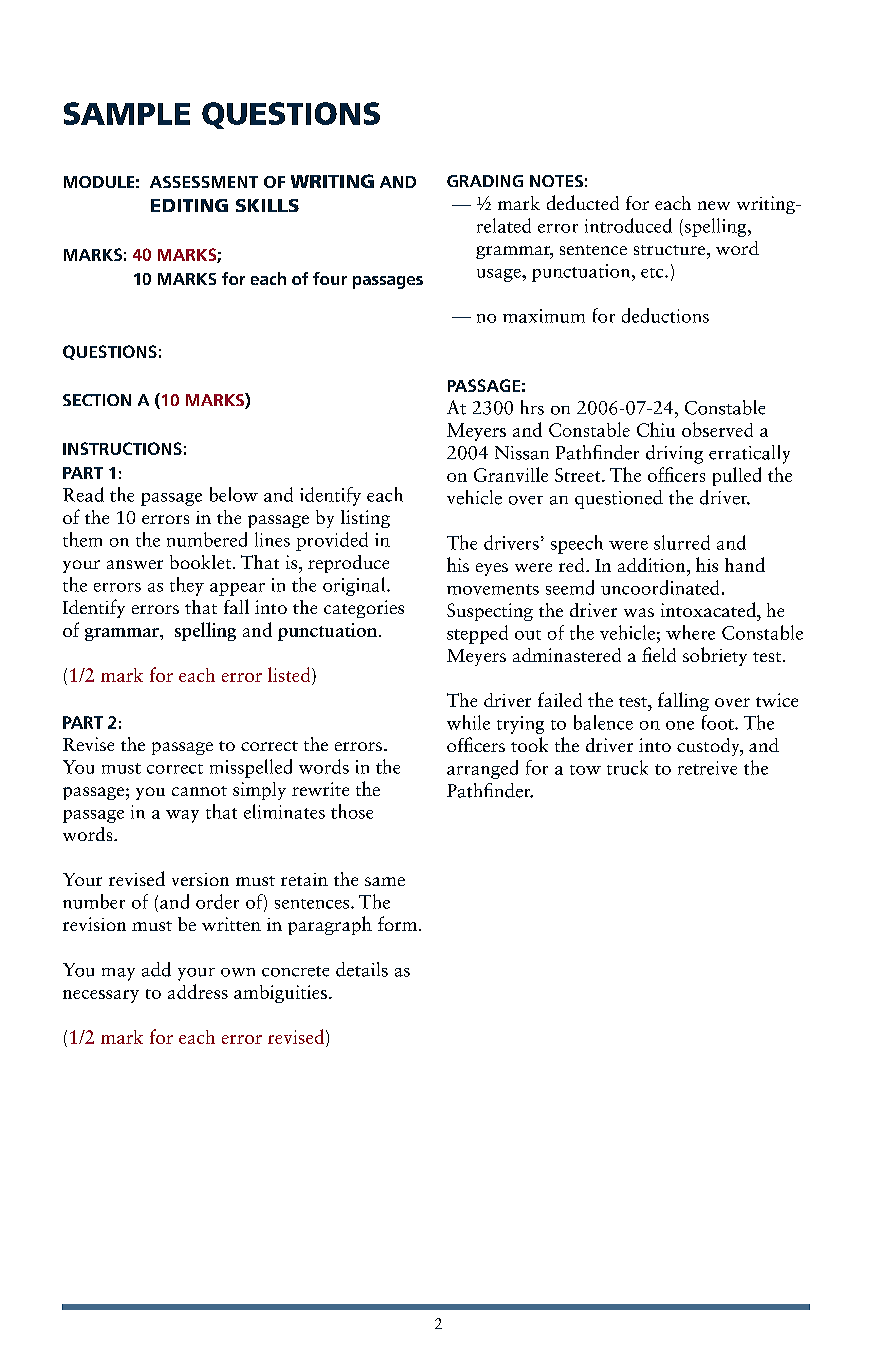 The height and width of the screenshot is (1372, 872). What do you see at coordinates (717, 429) in the screenshot?
I see `observed` at bounding box center [717, 429].
